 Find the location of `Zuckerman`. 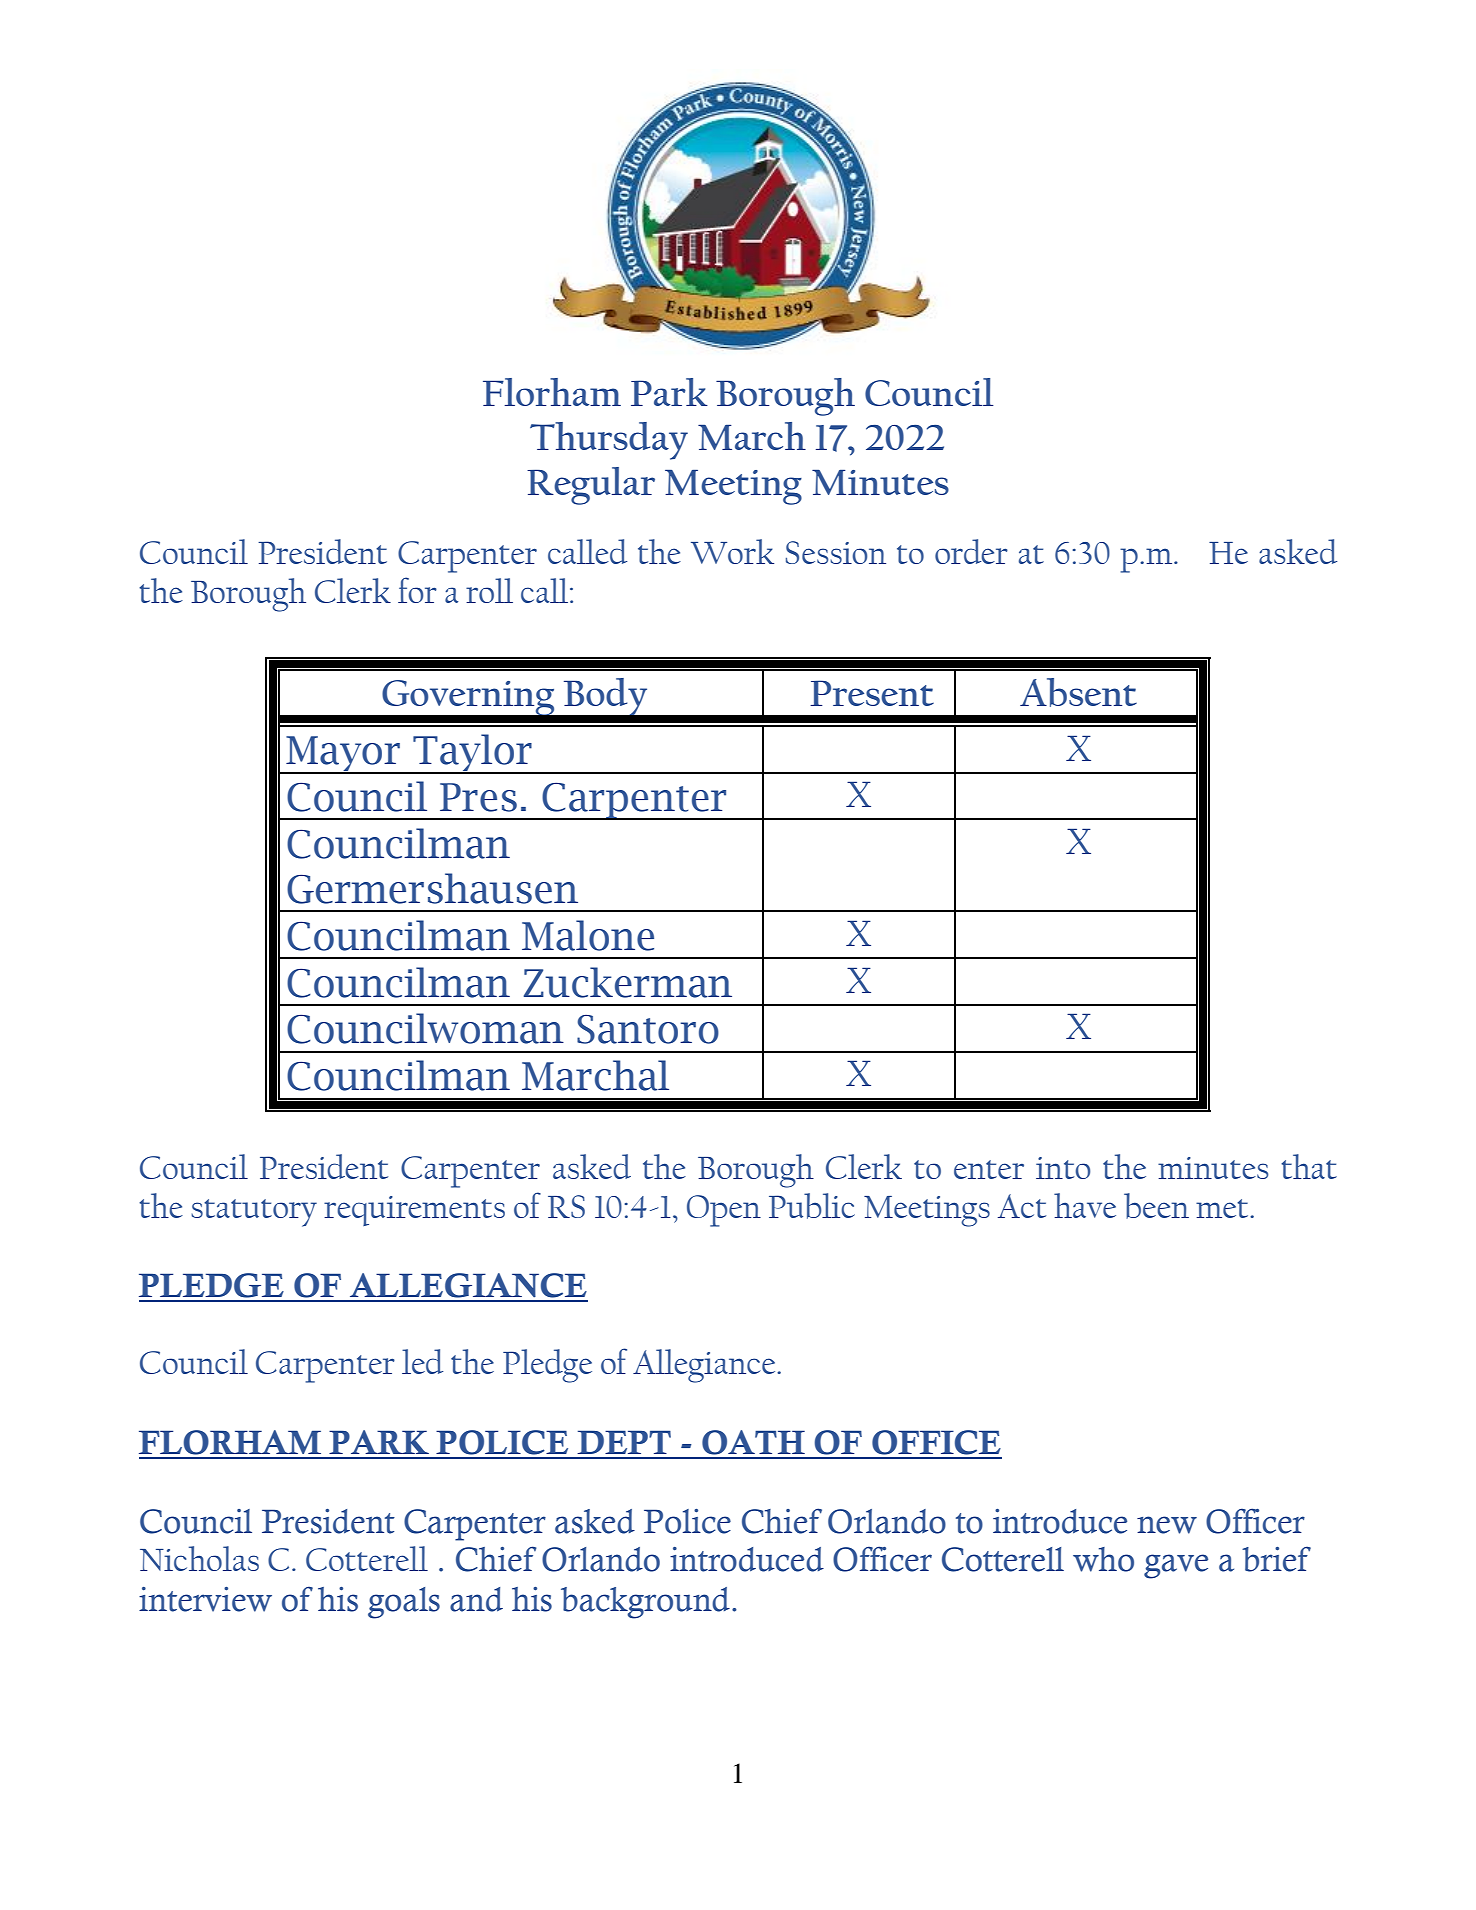

Zuckerman is located at coordinates (628, 982).
